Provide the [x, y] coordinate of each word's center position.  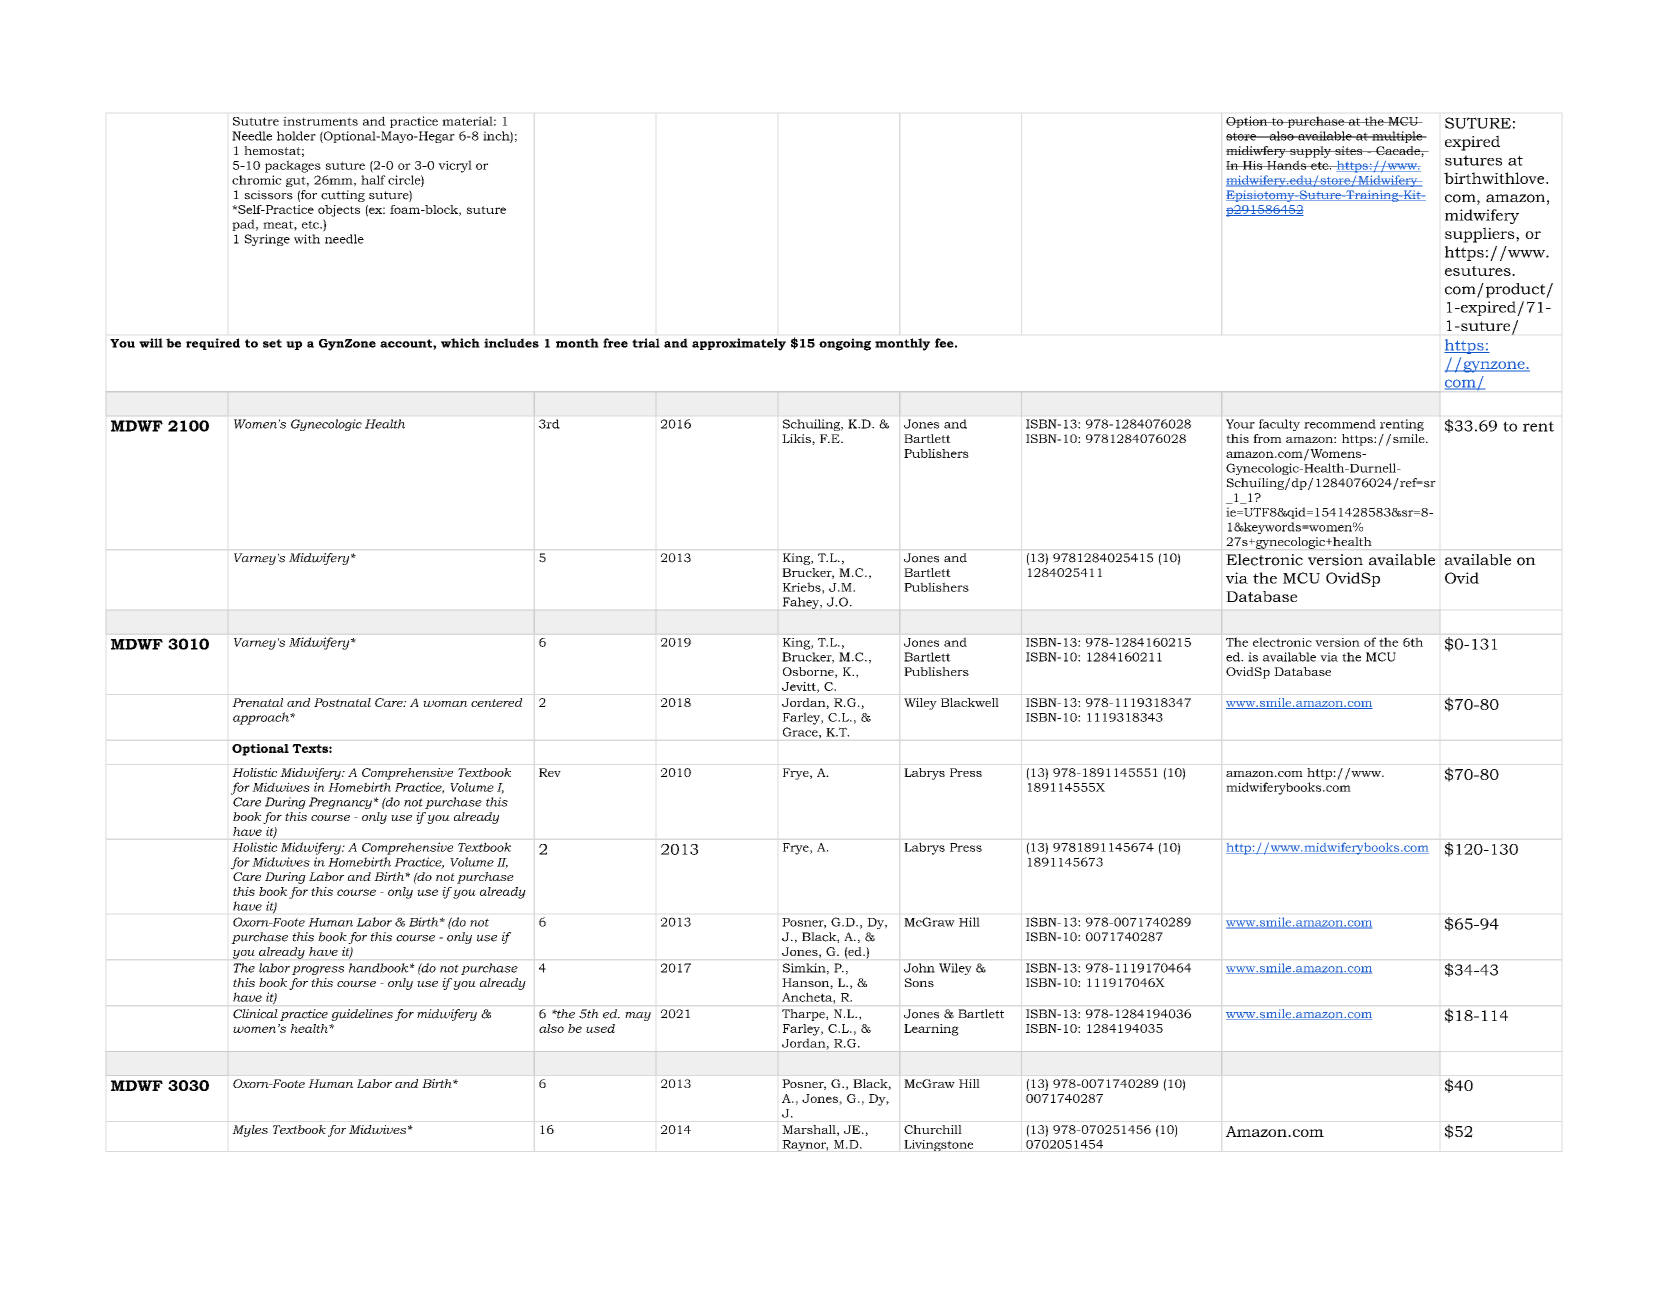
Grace [801, 732]
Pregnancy [340, 803]
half [373, 180]
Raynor [805, 1145]
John [919, 968]
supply [1310, 152]
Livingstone [938, 1145]
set [272, 343]
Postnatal [342, 702]
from [1267, 438]
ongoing [845, 344]
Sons [919, 982]
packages [293, 166]
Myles [250, 1131]
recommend [1340, 424]
